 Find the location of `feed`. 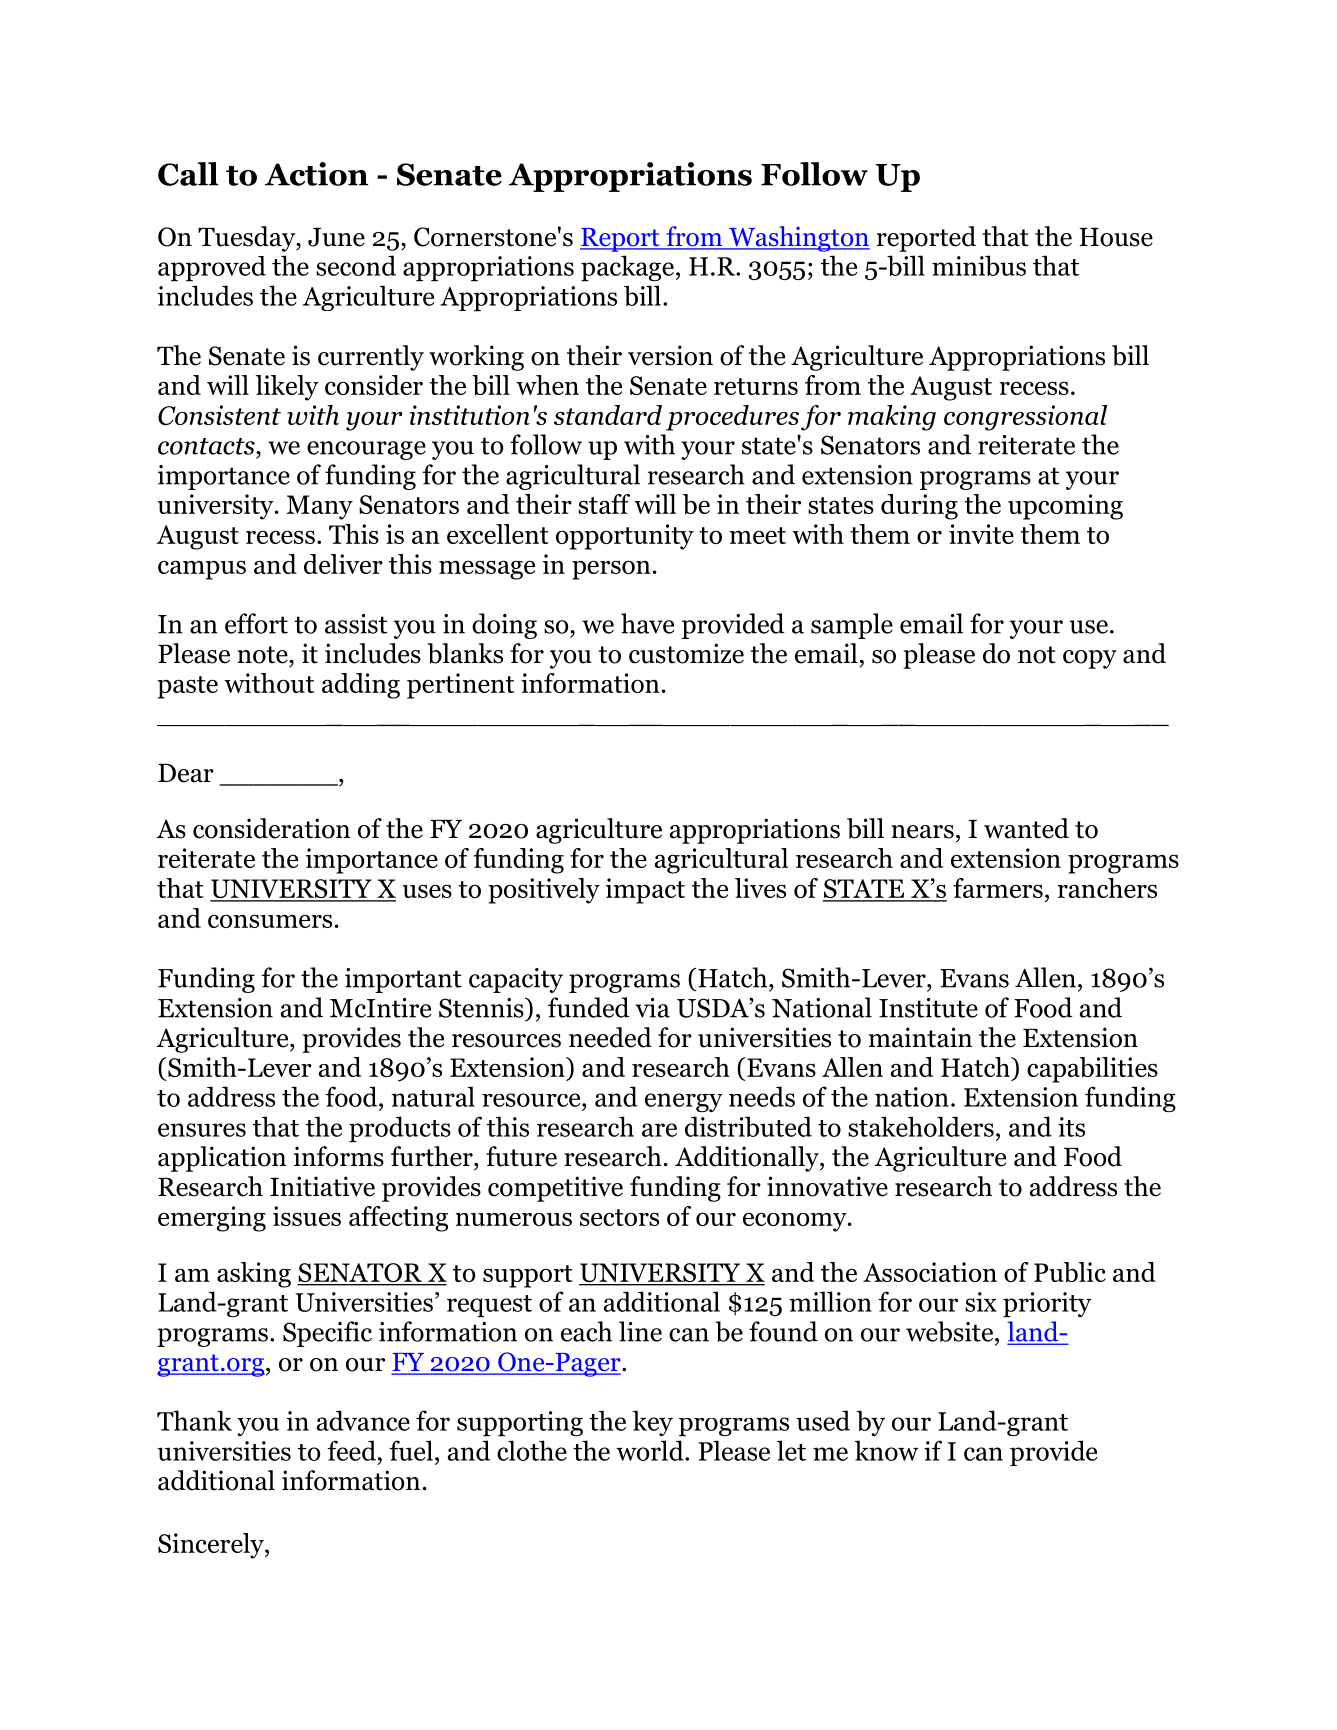

feed is located at coordinates (352, 1450).
